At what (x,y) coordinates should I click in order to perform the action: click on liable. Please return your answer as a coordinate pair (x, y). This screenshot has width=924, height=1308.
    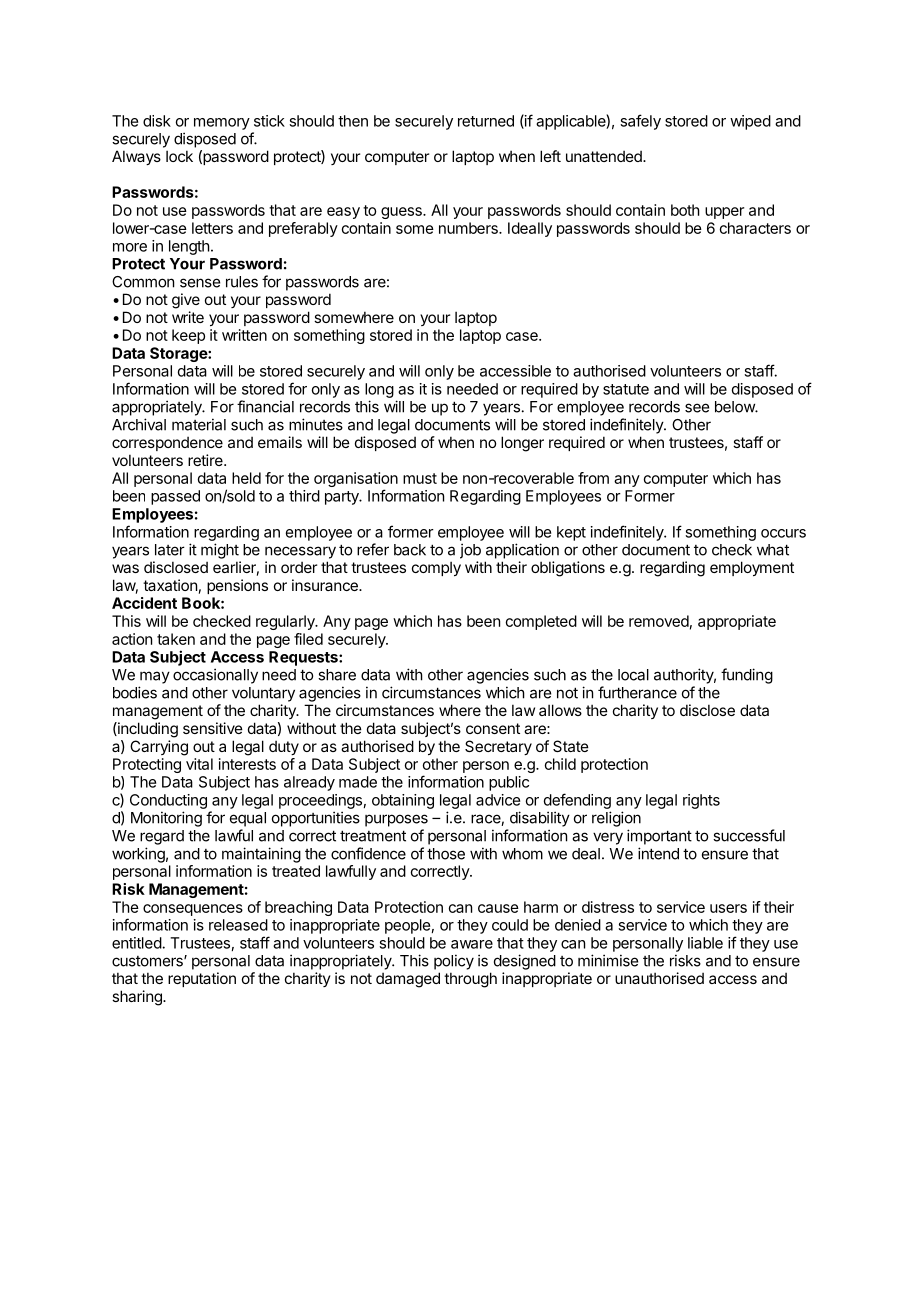
    Looking at the image, I should click on (705, 943).
